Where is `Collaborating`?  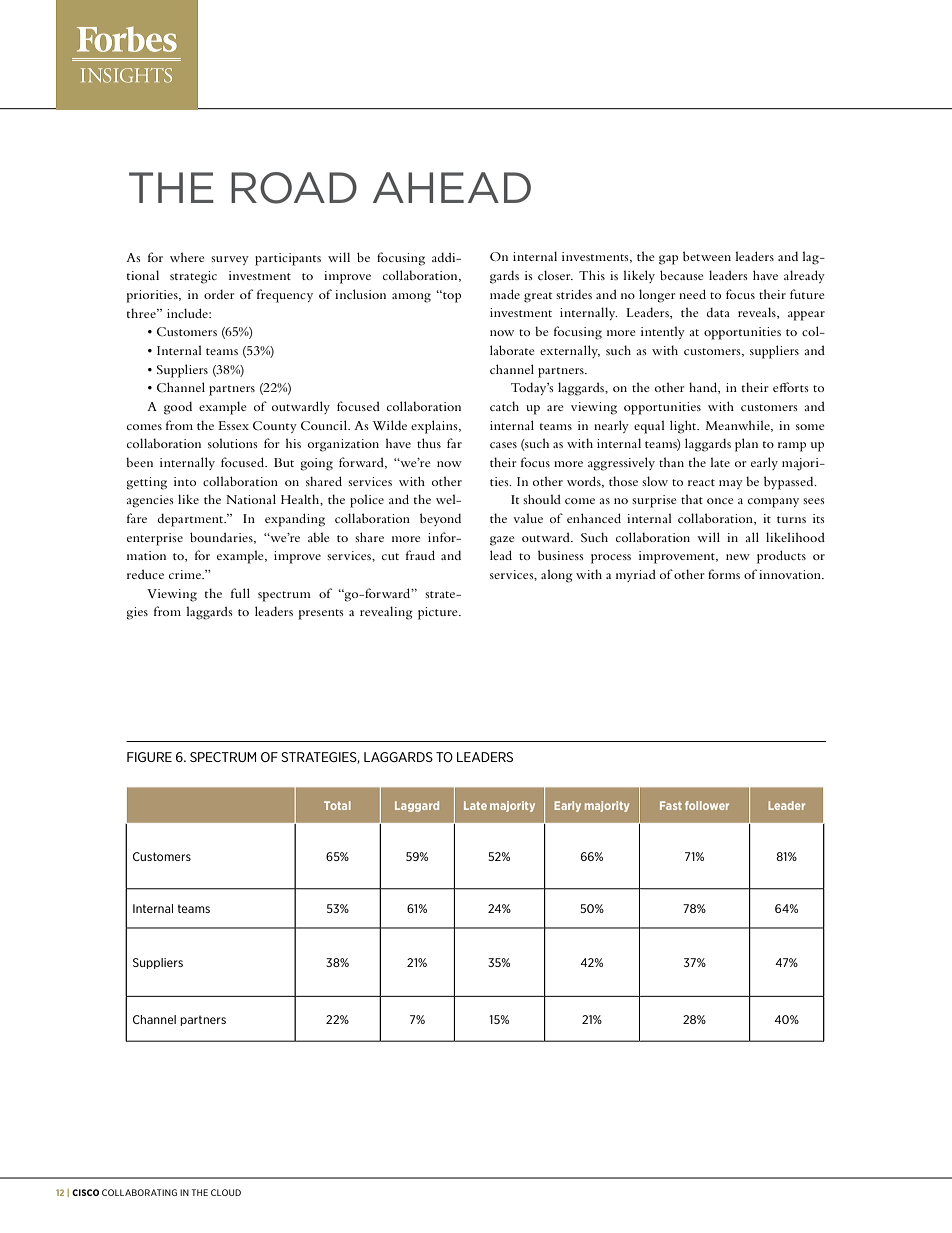
Collaborating is located at coordinates (139, 1192).
